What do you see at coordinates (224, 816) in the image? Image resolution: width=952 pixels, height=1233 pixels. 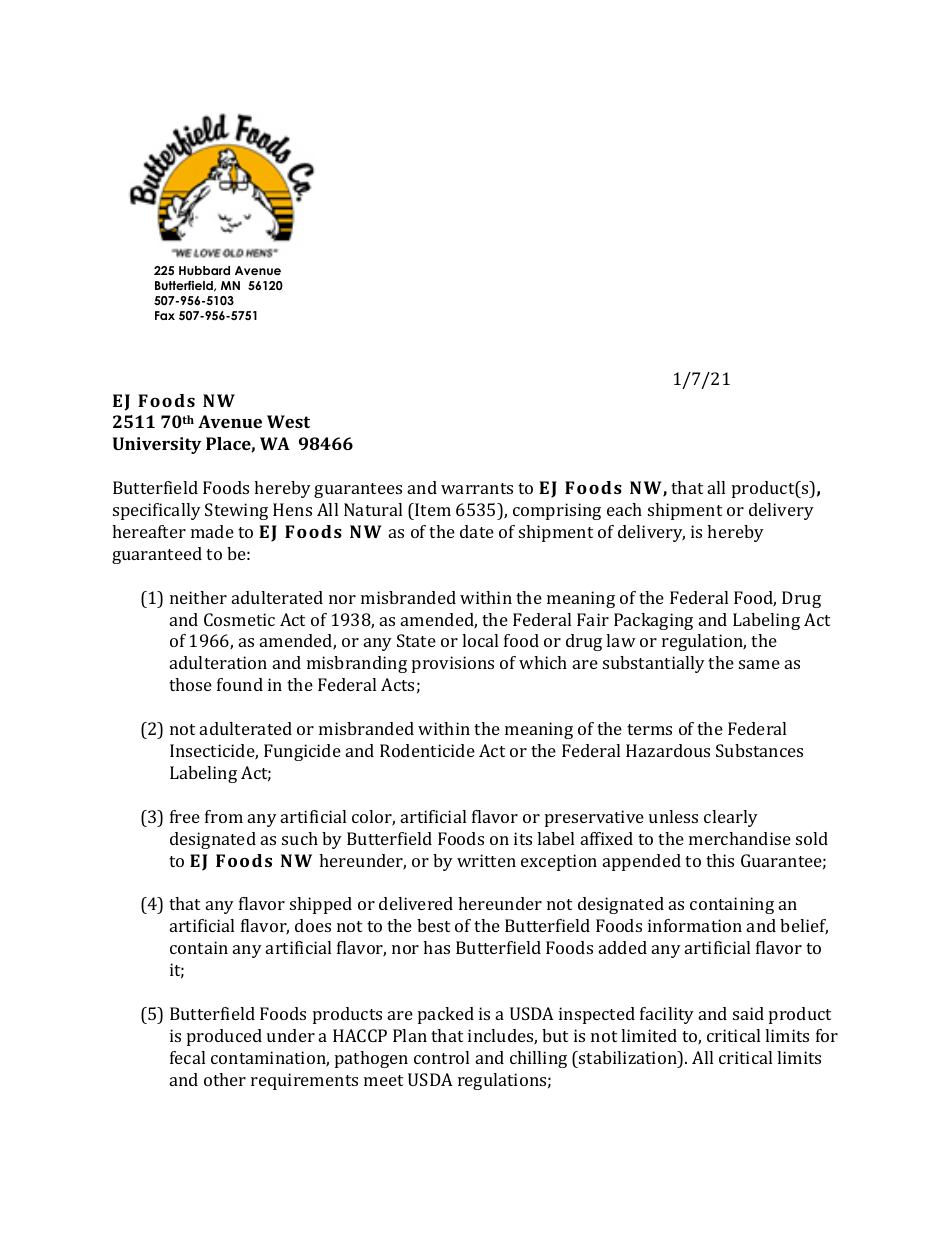 I see `from` at bounding box center [224, 816].
